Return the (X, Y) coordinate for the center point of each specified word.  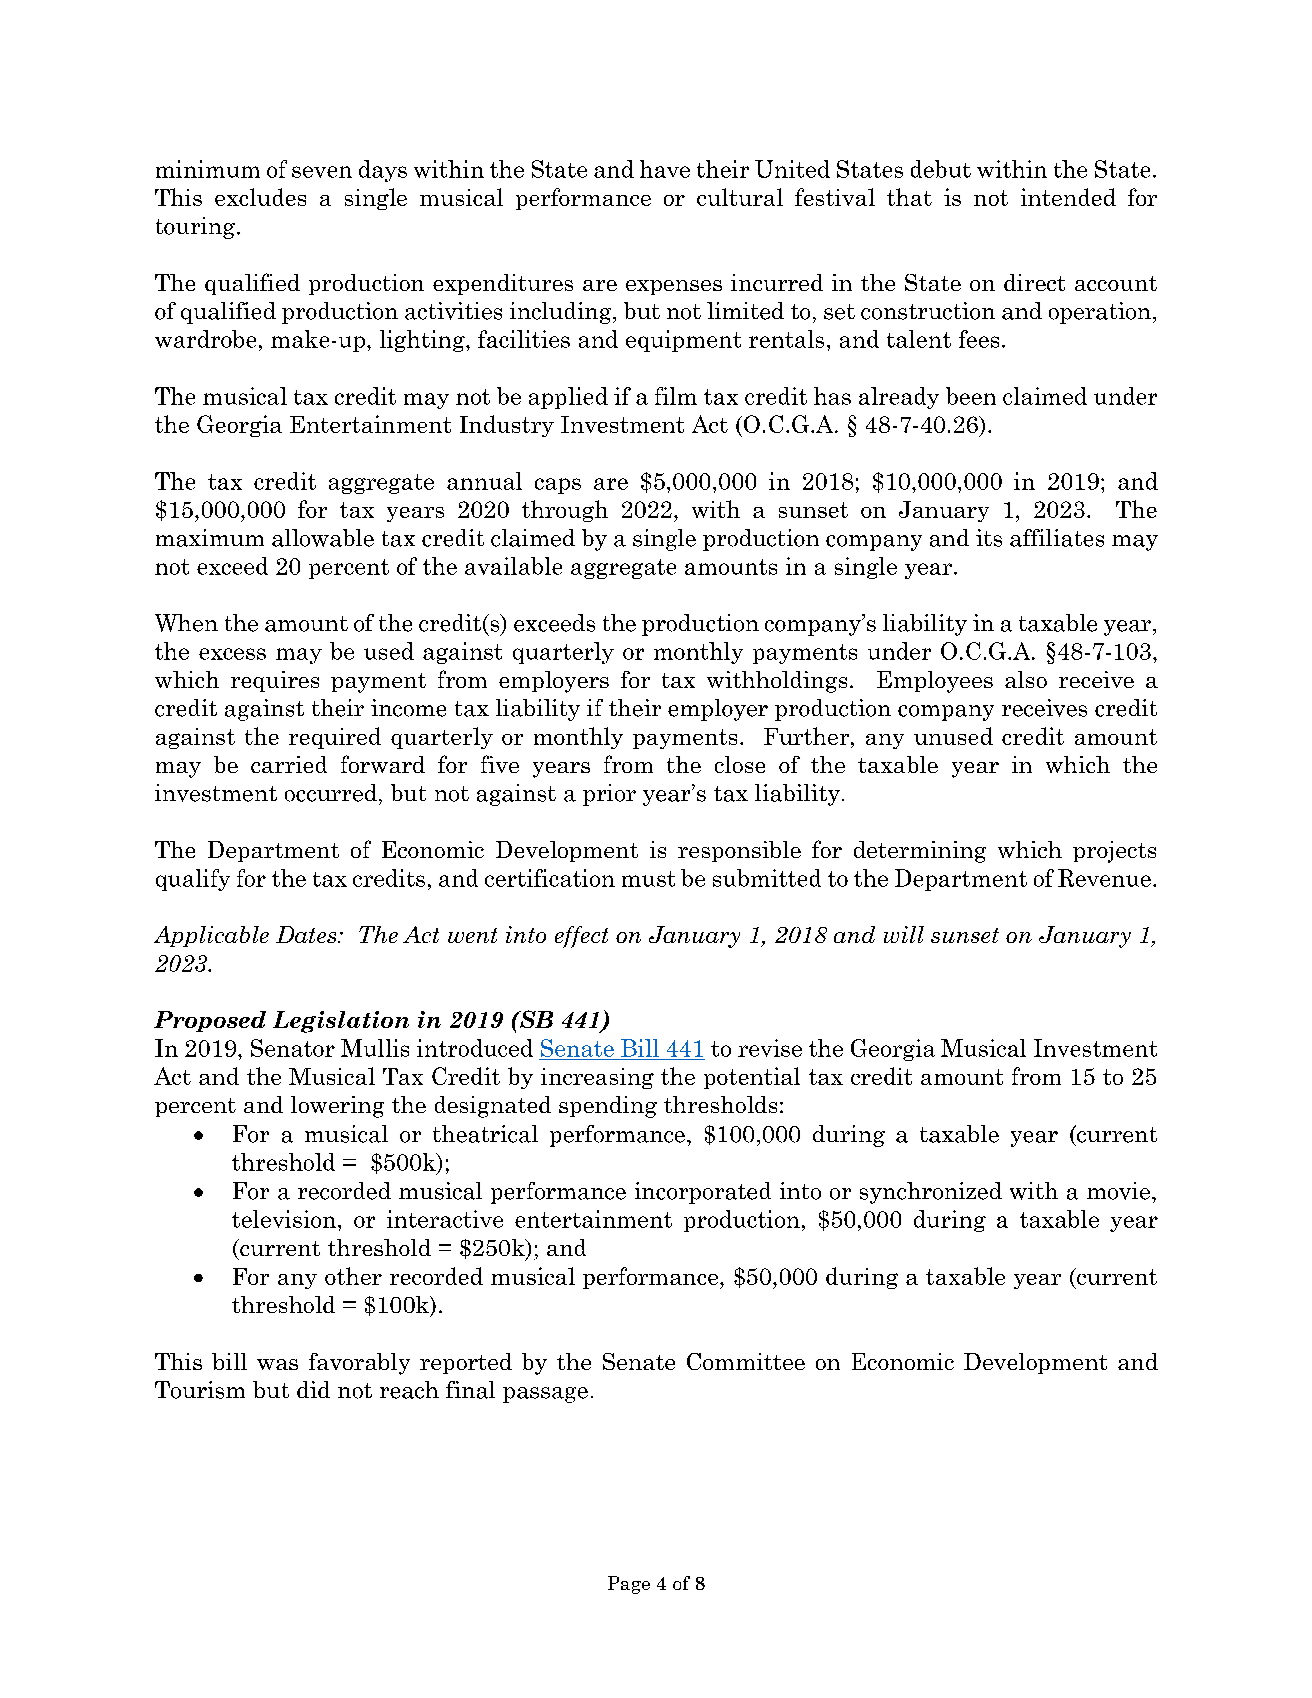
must (648, 879)
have (665, 169)
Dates (307, 934)
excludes (260, 197)
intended (1068, 197)
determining (920, 852)
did (313, 1389)
